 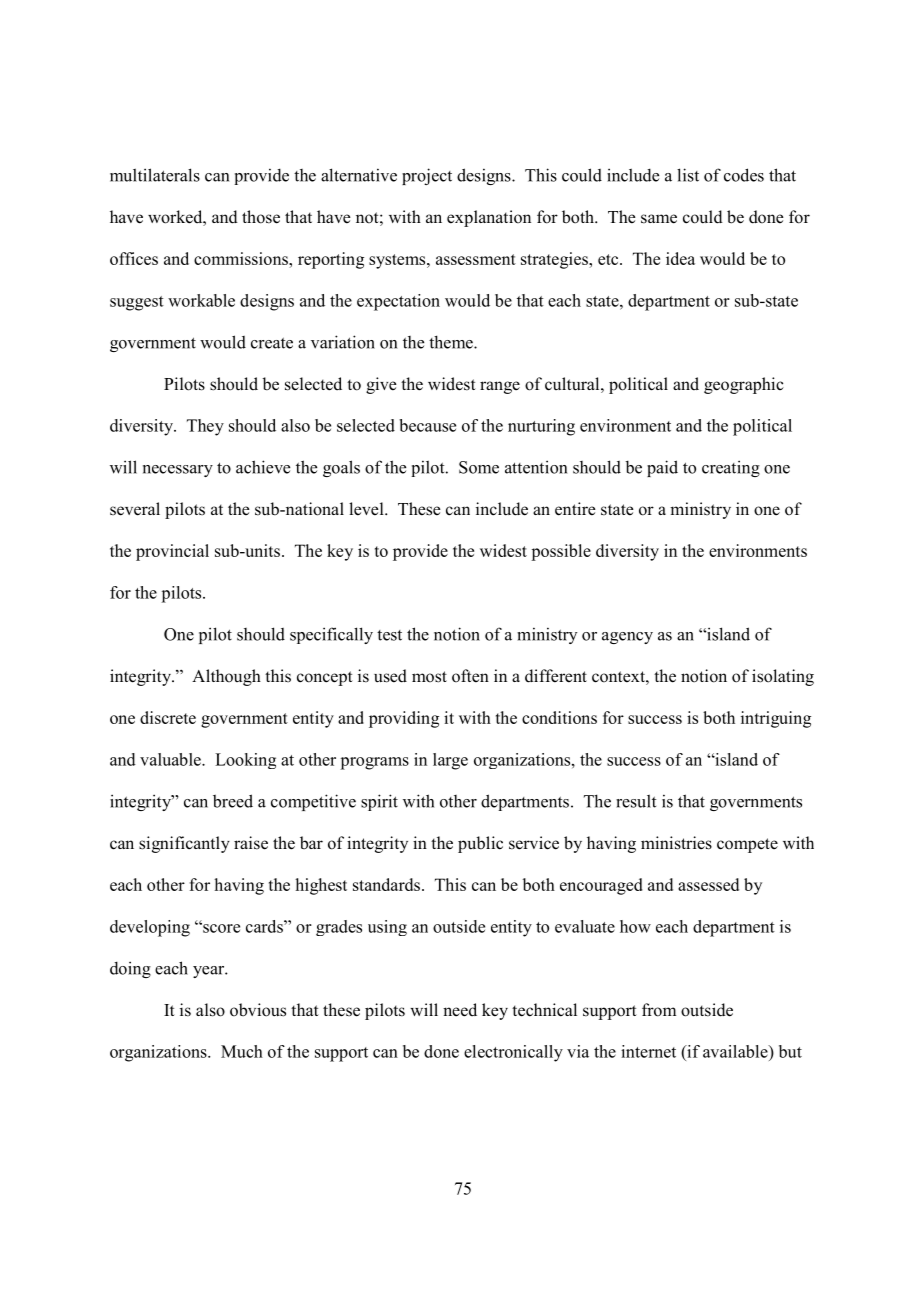 What do you see at coordinates (389, 635) in the document?
I see `test` at bounding box center [389, 635].
